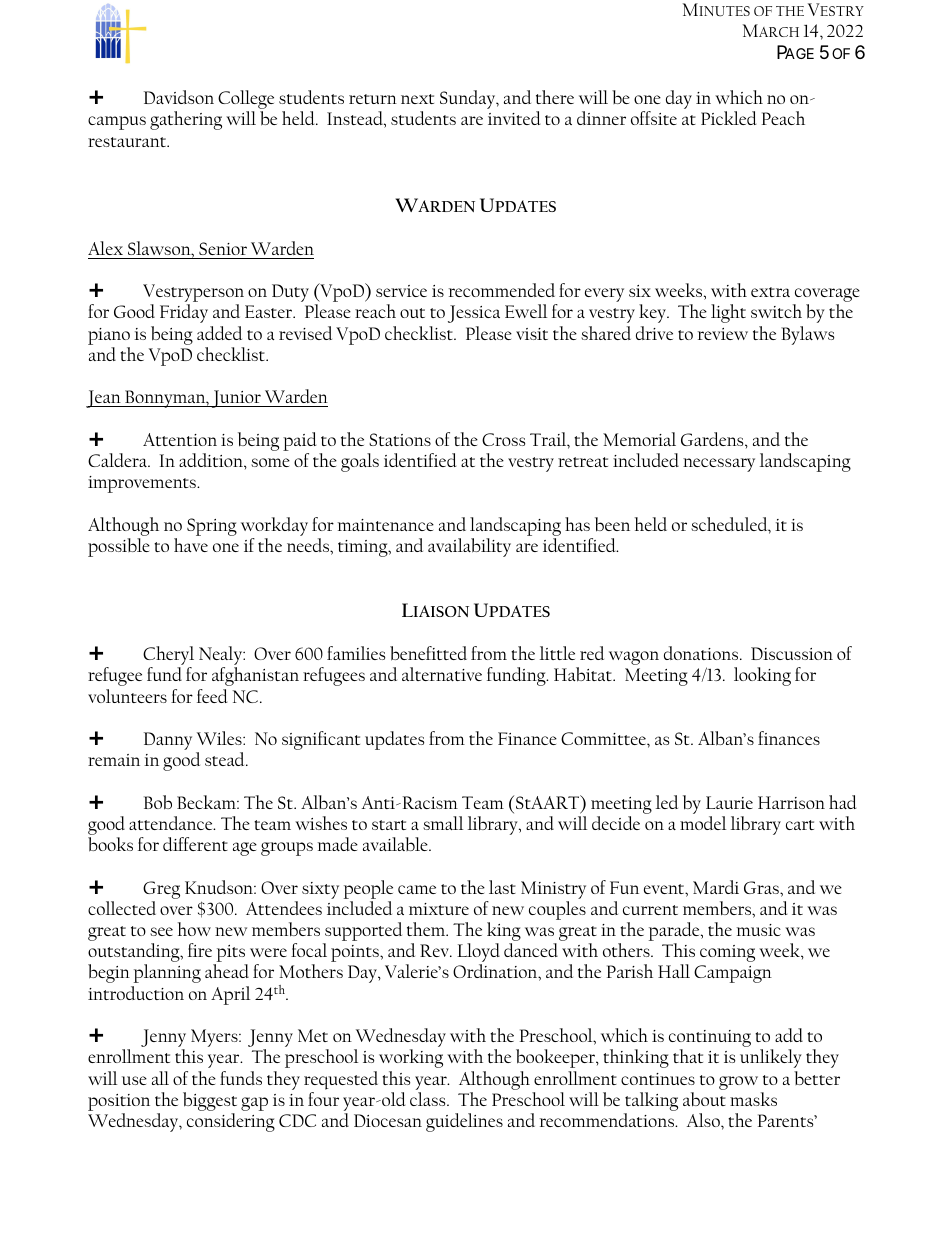 Image resolution: width=952 pixels, height=1233 pixels. I want to click on Pickled, so click(729, 118).
